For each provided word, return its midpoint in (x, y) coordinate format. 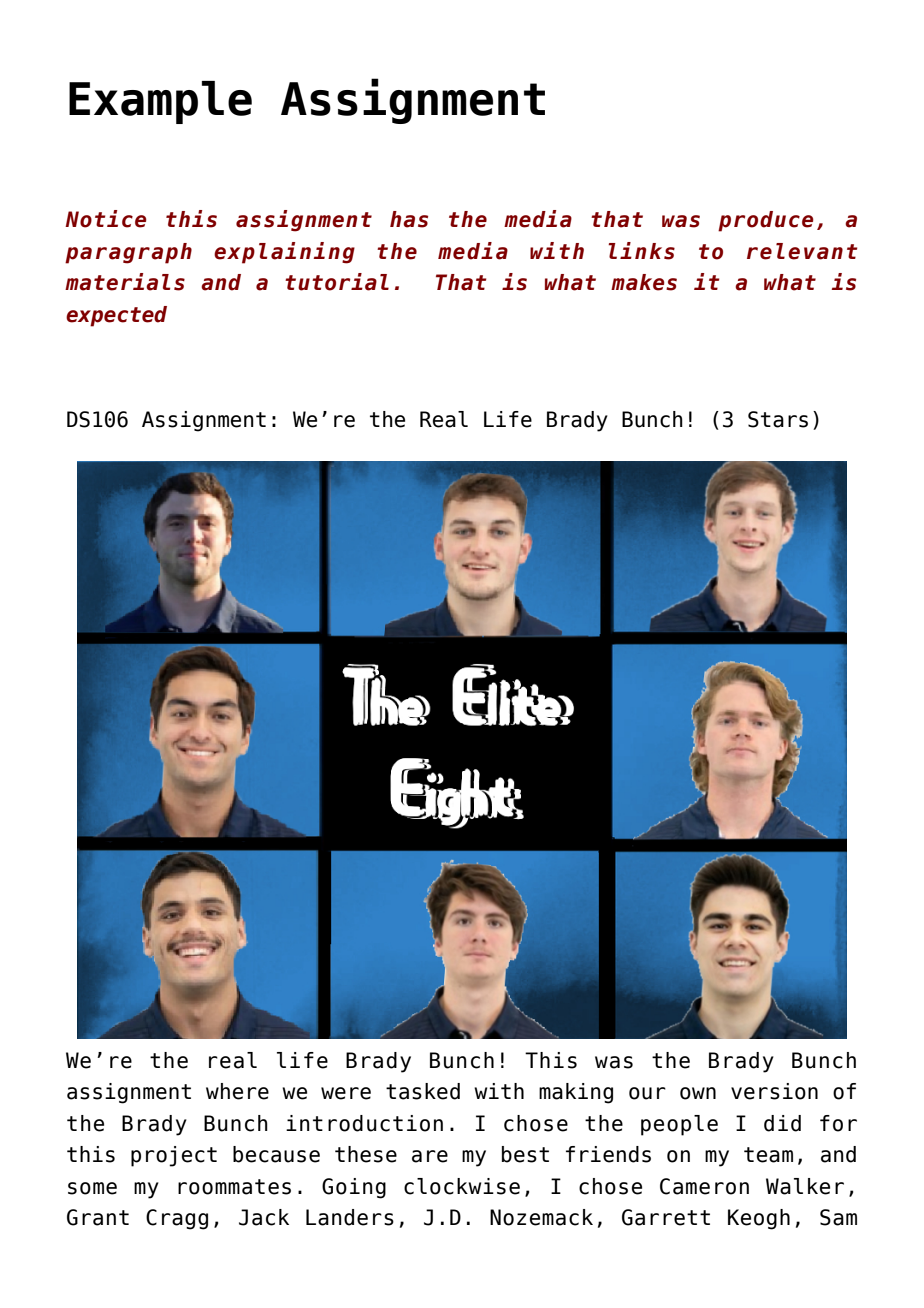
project (174, 1156)
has (409, 219)
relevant (802, 251)
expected (116, 316)
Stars (778, 419)
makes (644, 282)
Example (160, 102)
